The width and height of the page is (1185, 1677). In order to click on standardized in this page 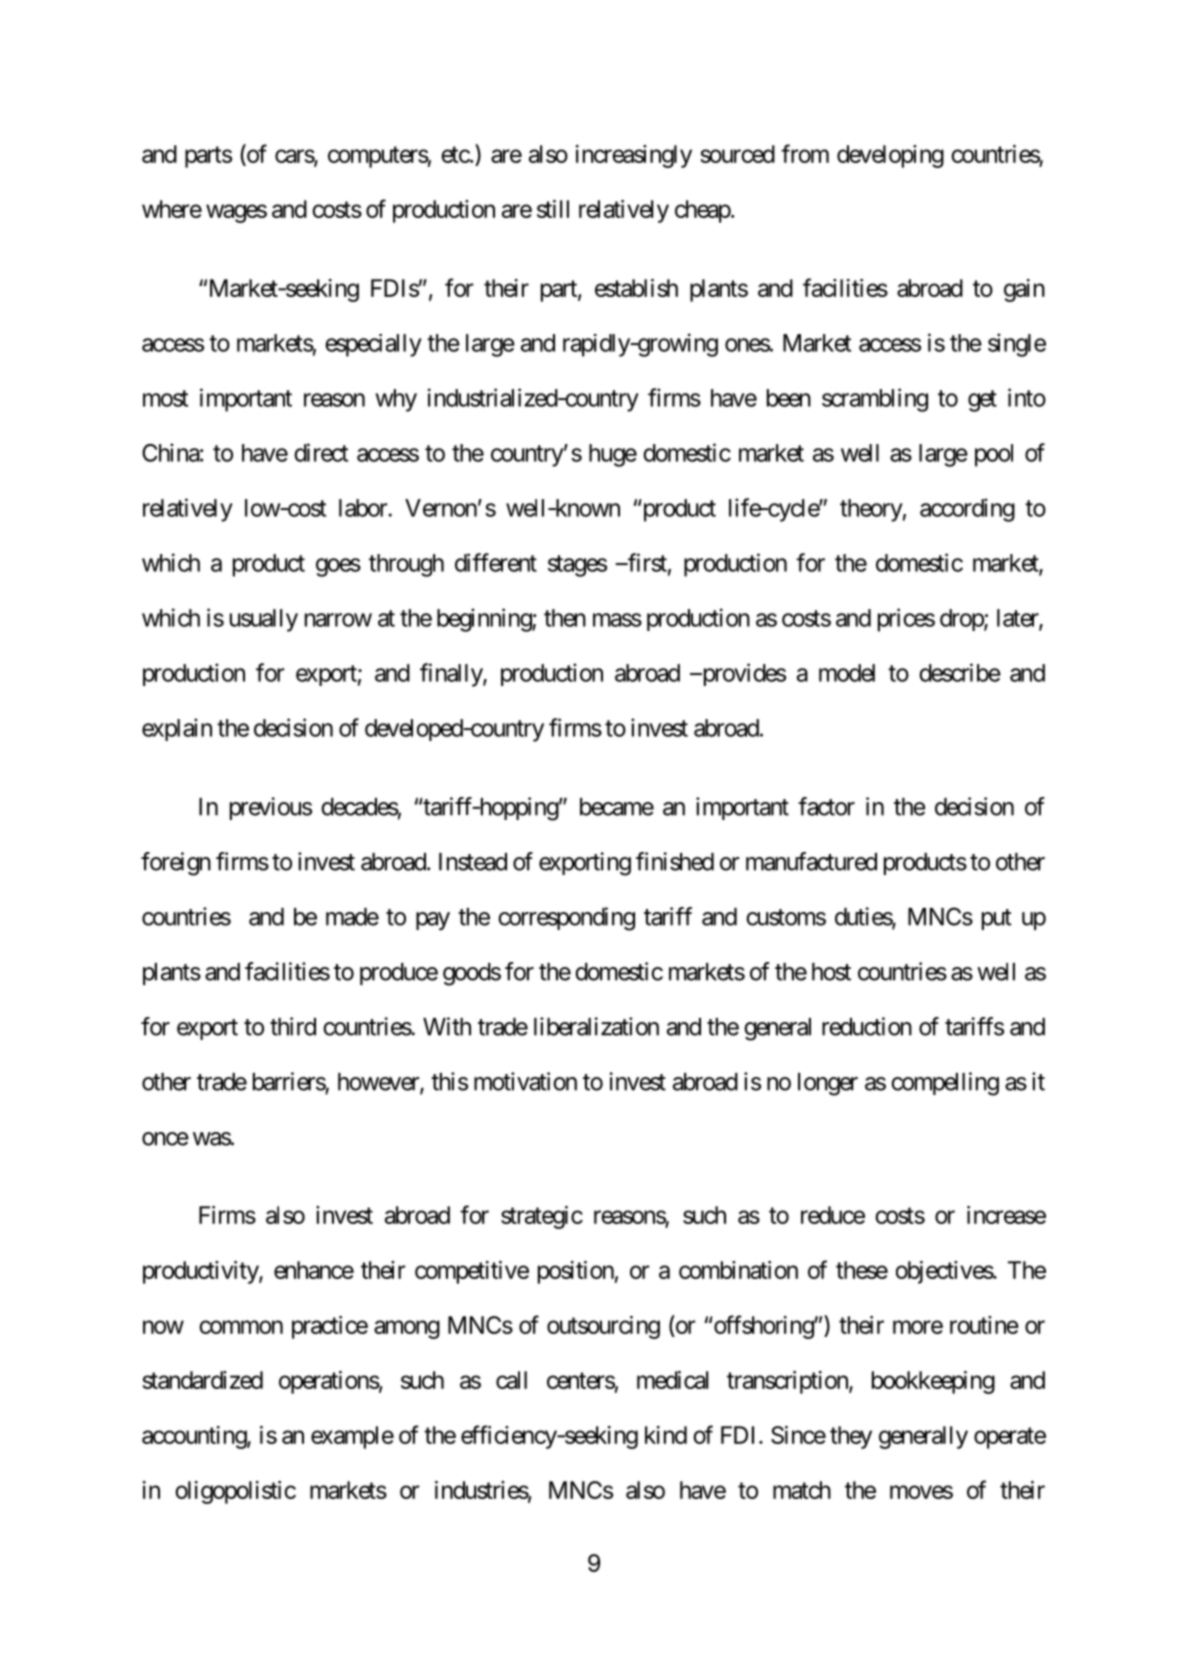, I will do `click(202, 1380)`.
